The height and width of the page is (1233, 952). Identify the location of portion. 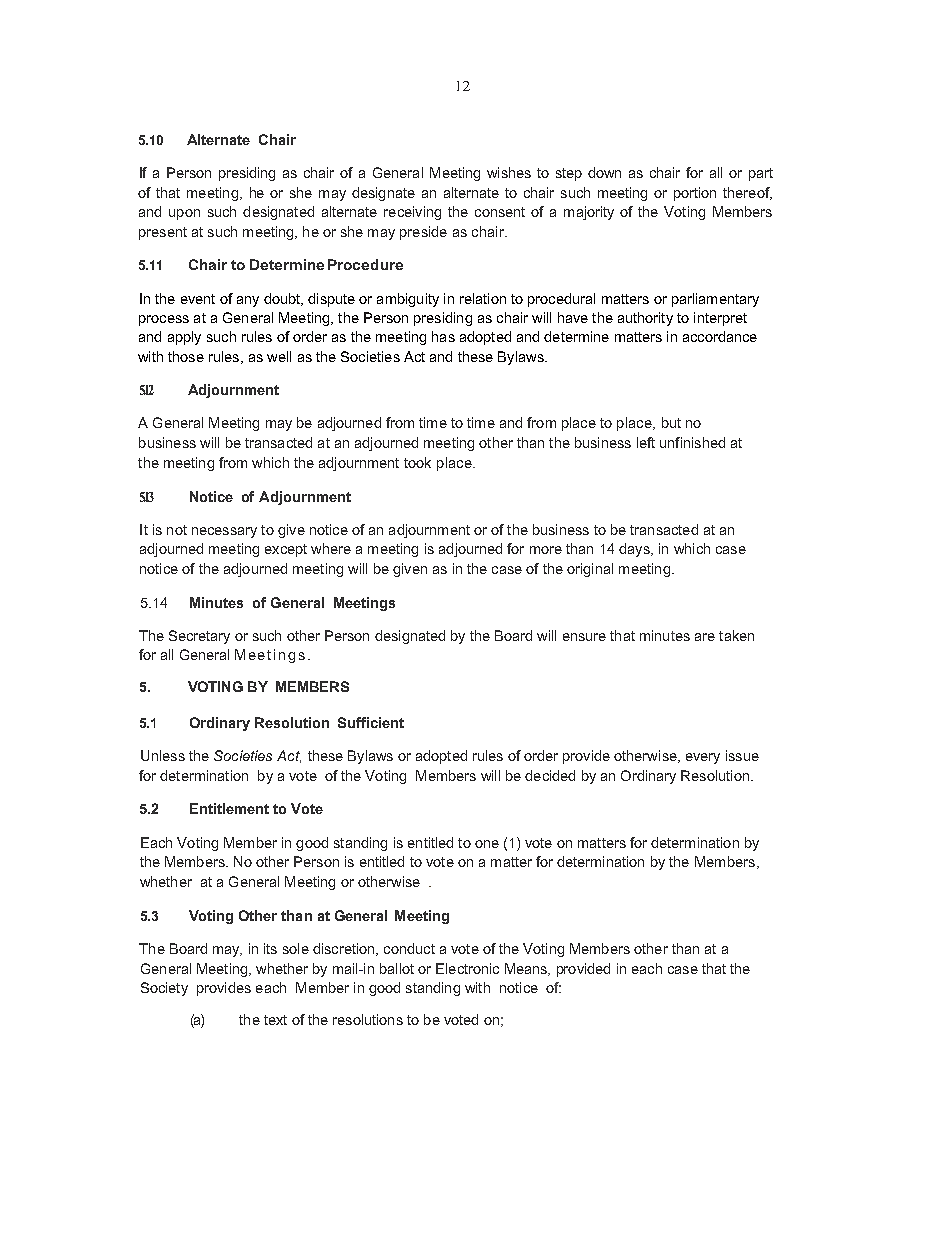
(695, 194).
